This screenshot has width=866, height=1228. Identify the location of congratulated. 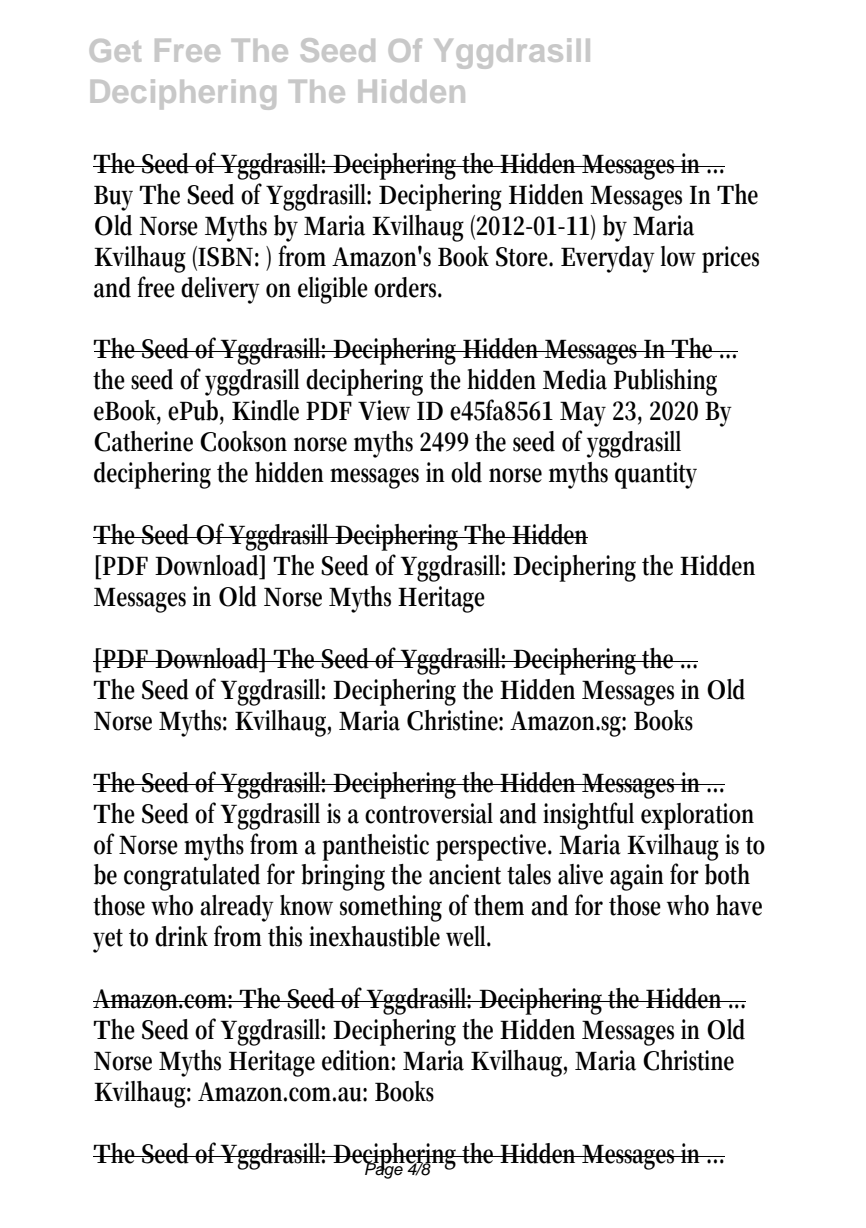
(192, 877).
